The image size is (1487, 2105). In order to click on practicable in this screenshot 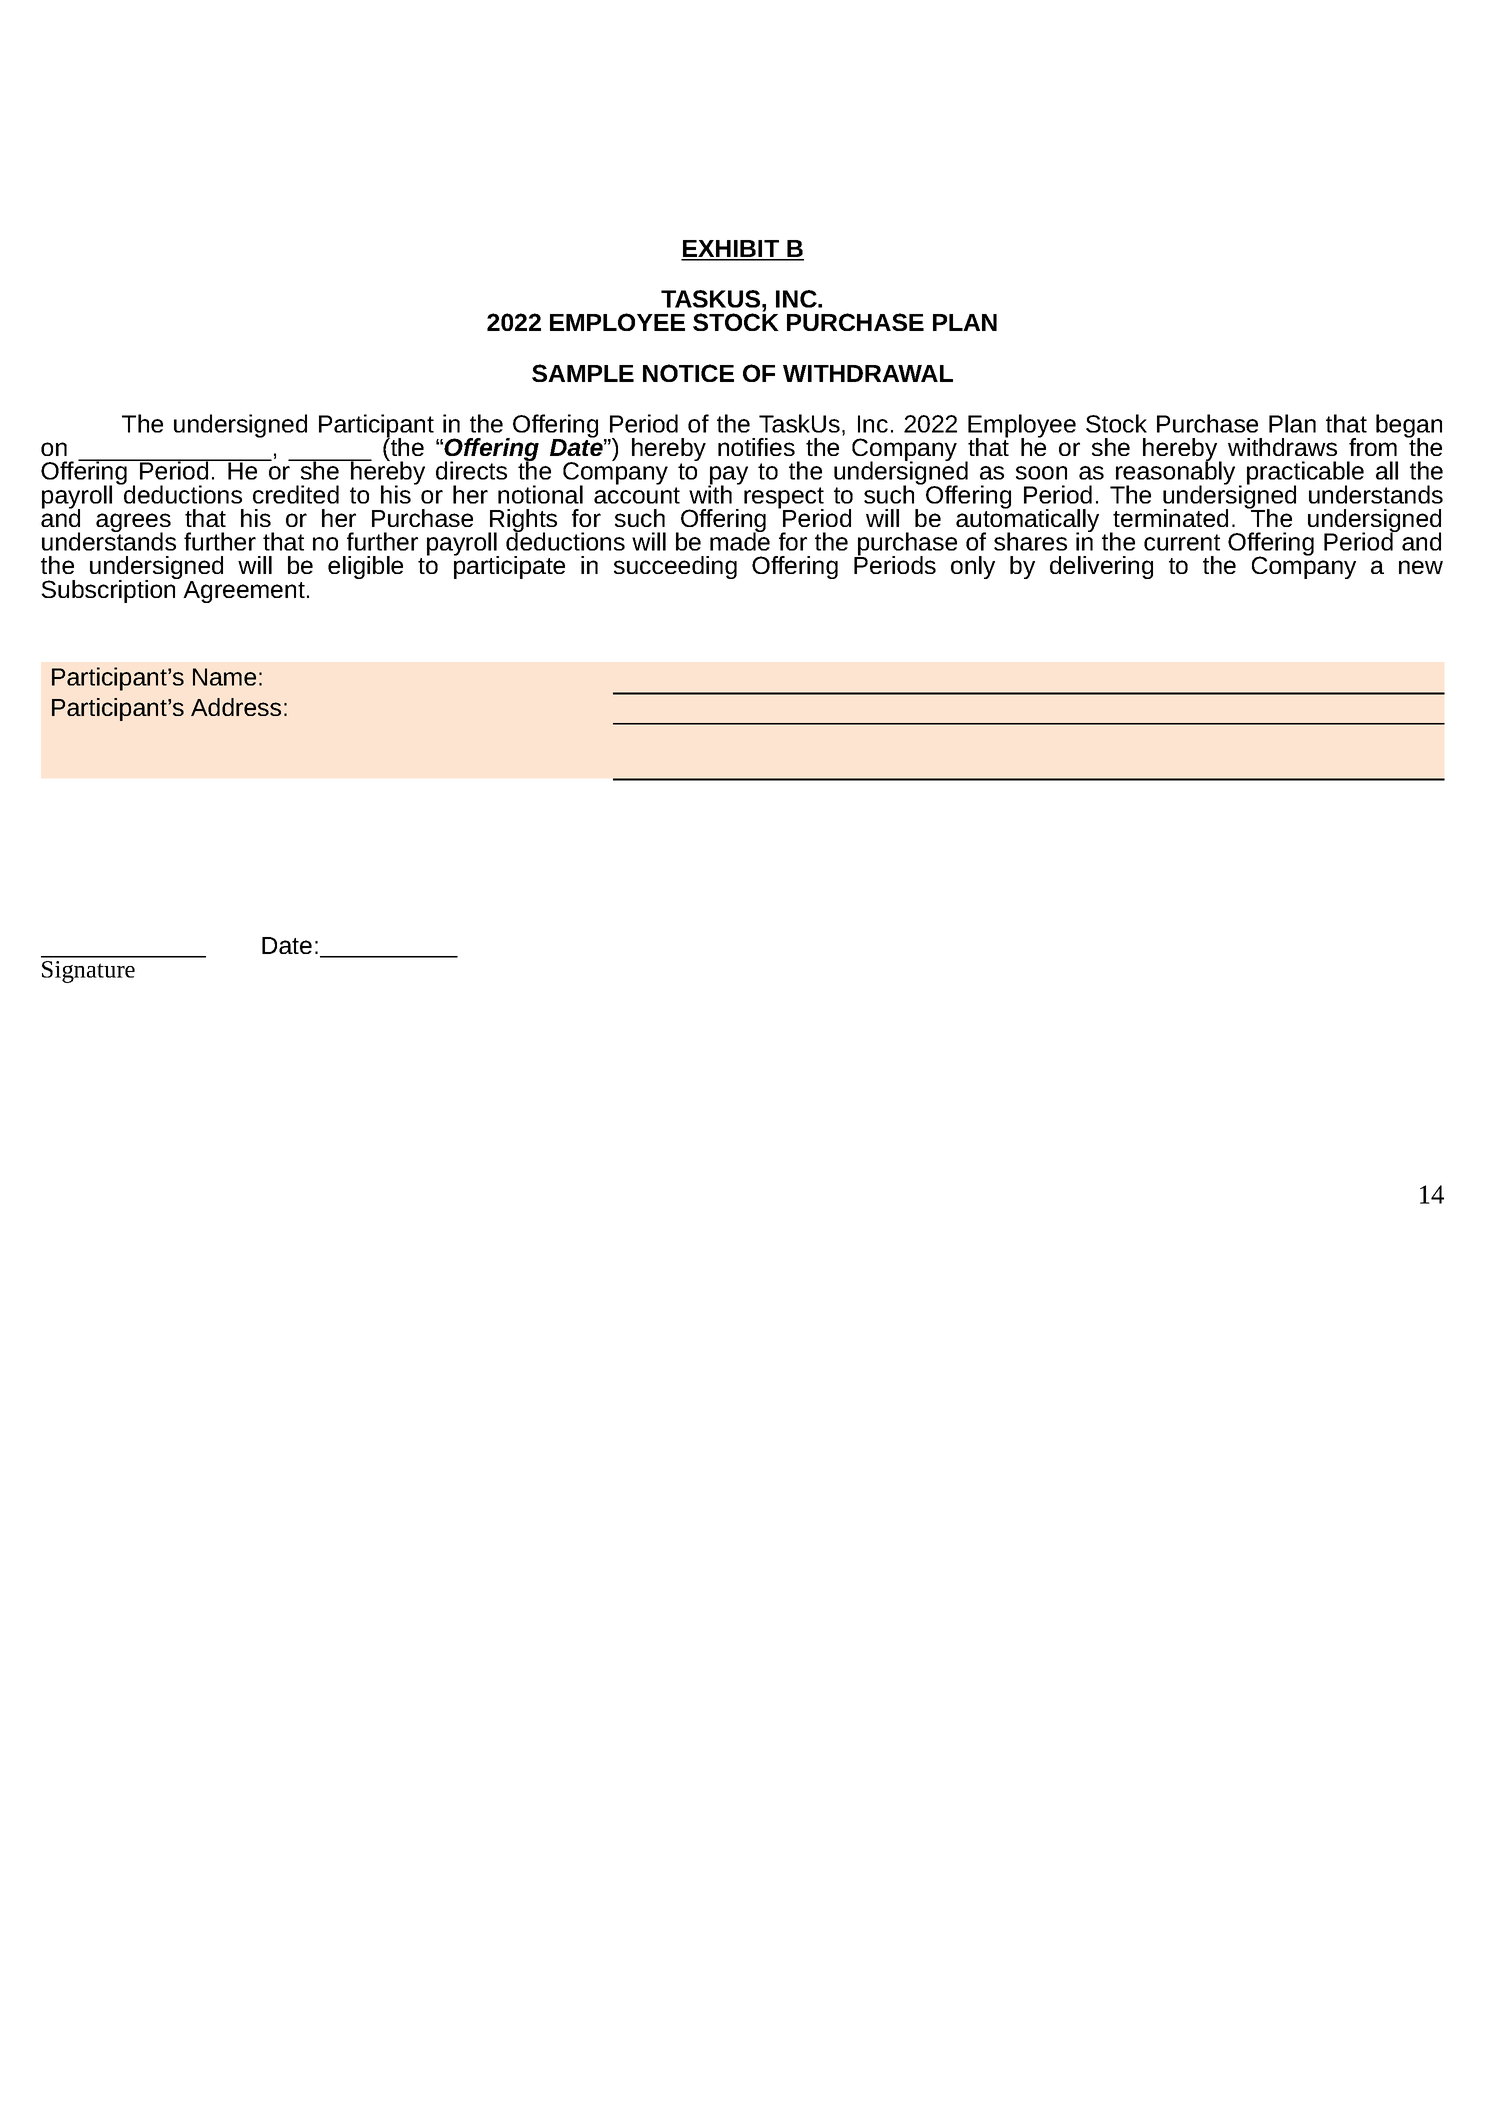, I will do `click(1305, 474)`.
